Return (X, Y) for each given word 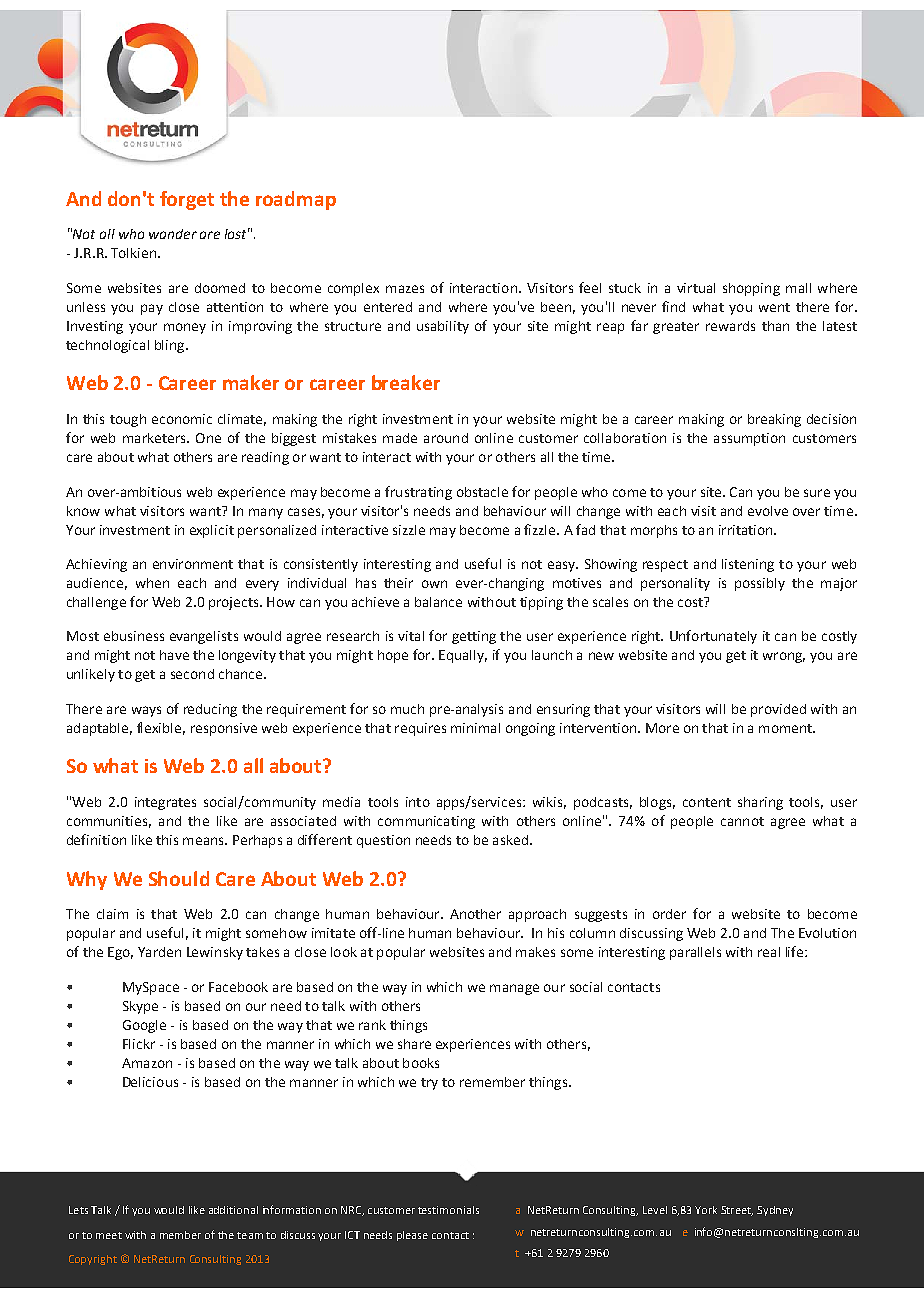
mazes (405, 289)
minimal (475, 728)
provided (778, 710)
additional (233, 1210)
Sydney (775, 1211)
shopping (751, 289)
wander (173, 234)
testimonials (448, 1210)
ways (146, 711)
